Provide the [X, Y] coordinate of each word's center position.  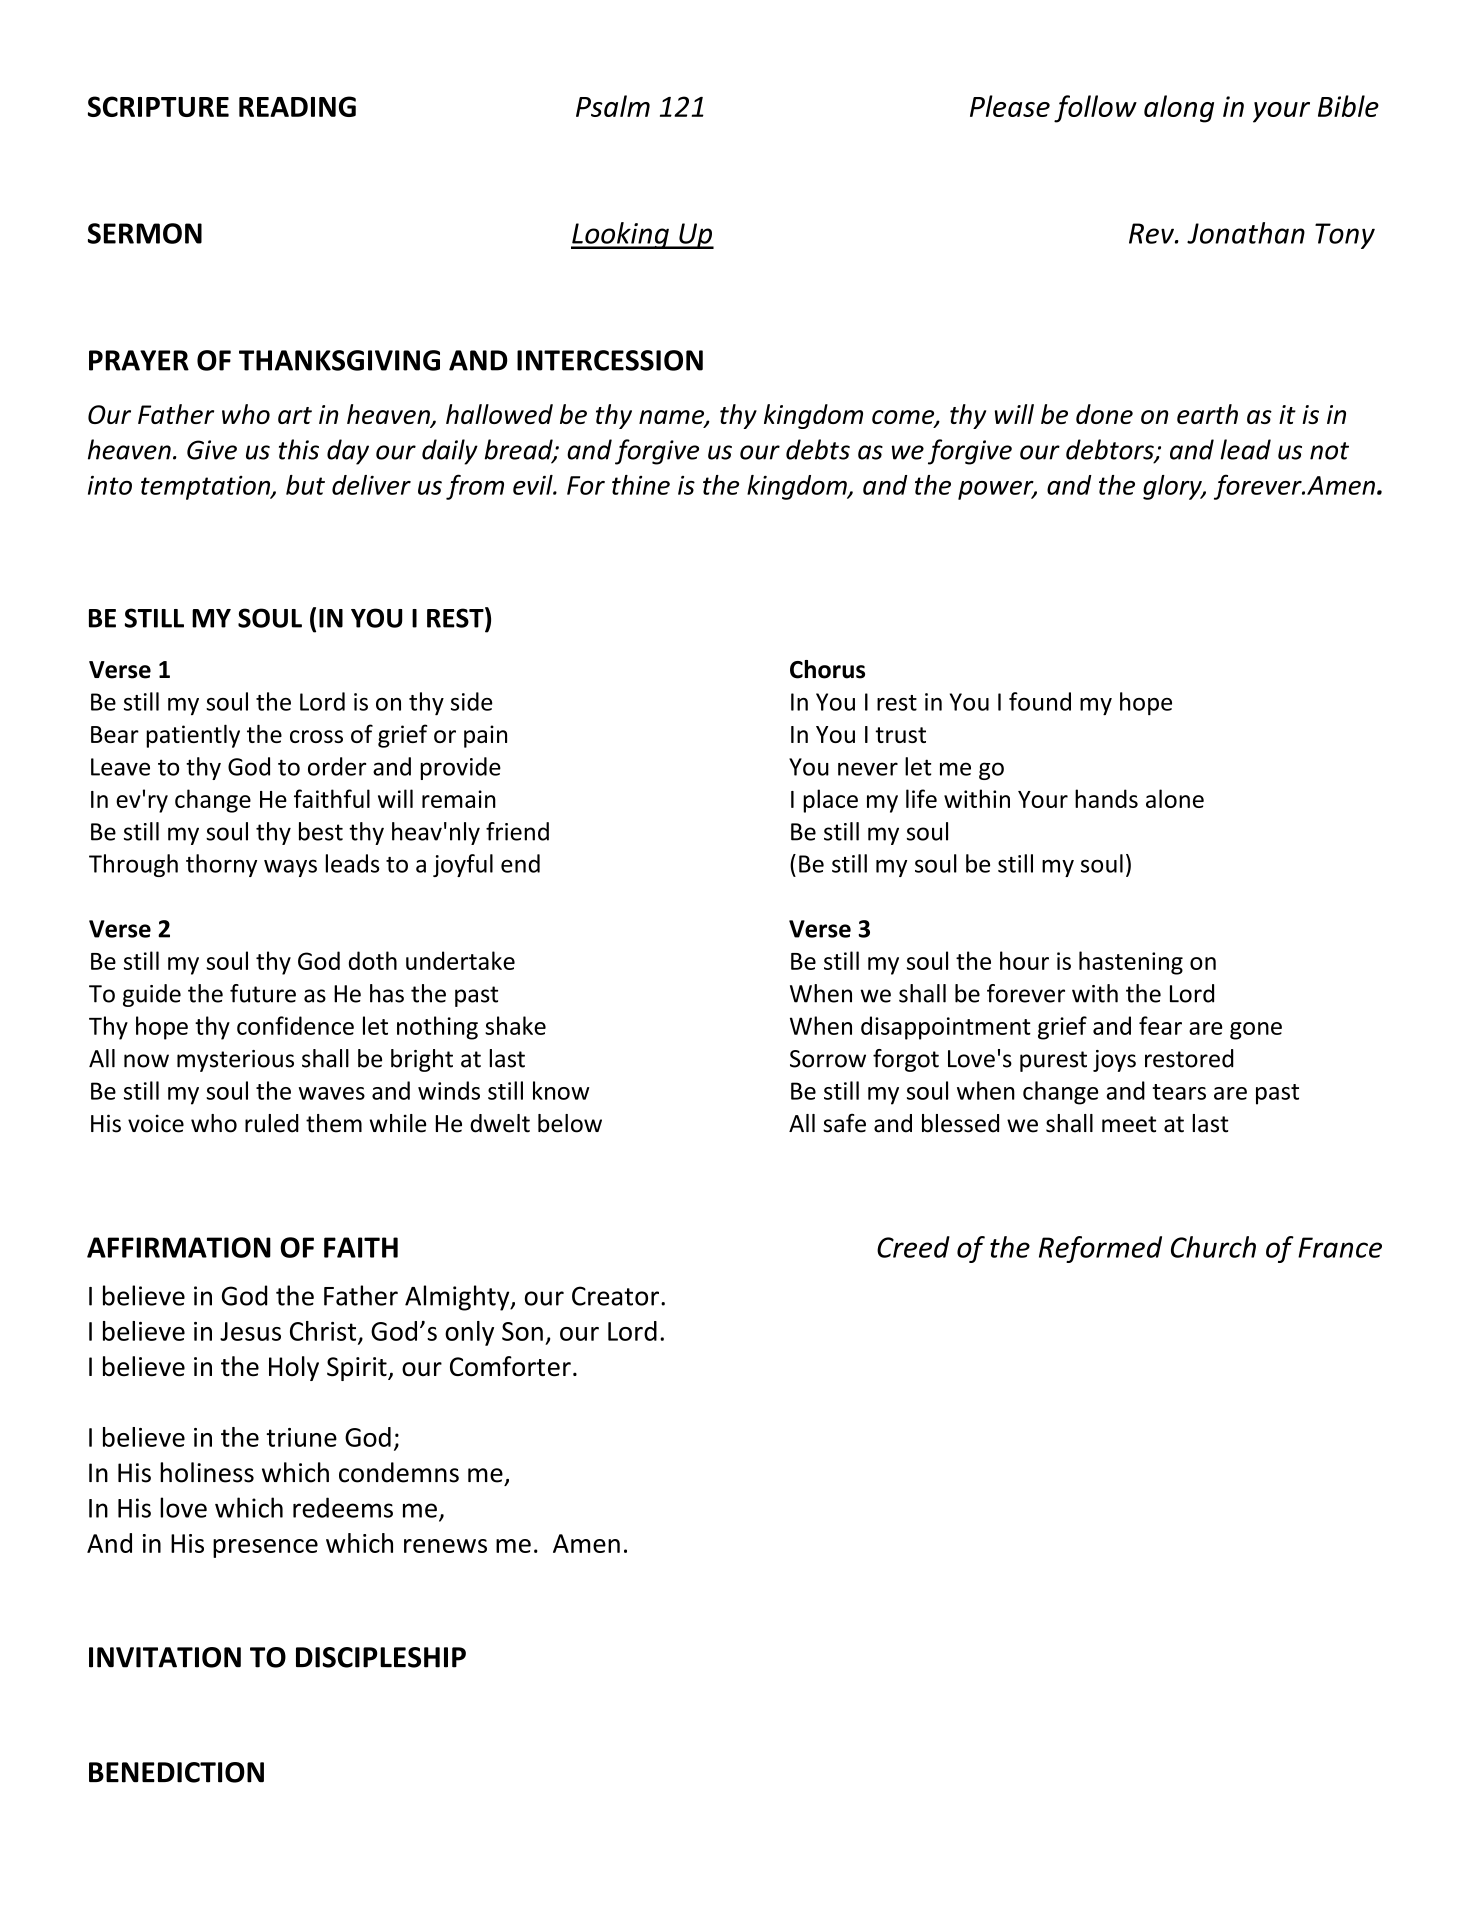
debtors [1111, 450]
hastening [1131, 963]
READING [297, 106]
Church [1213, 1247]
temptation [207, 488]
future [263, 993]
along [1179, 109]
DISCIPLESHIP [381, 1657]
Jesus [250, 1331]
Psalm [613, 106]
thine [641, 485]
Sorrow [828, 1059]
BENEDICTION [176, 1772]
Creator [615, 1296]
